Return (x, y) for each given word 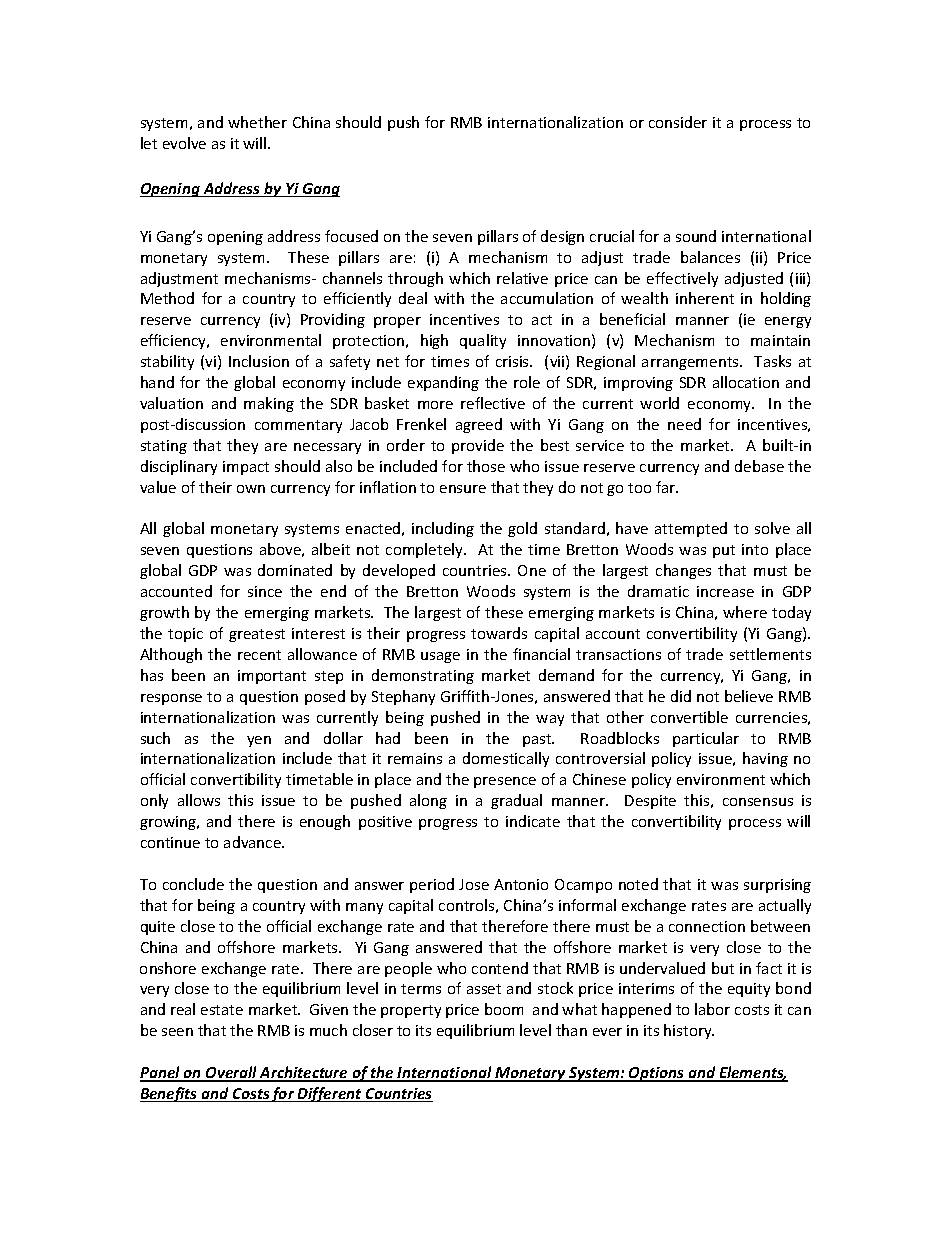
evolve (184, 143)
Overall (231, 1073)
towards (499, 633)
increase (725, 591)
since (265, 591)
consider (678, 122)
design (562, 237)
